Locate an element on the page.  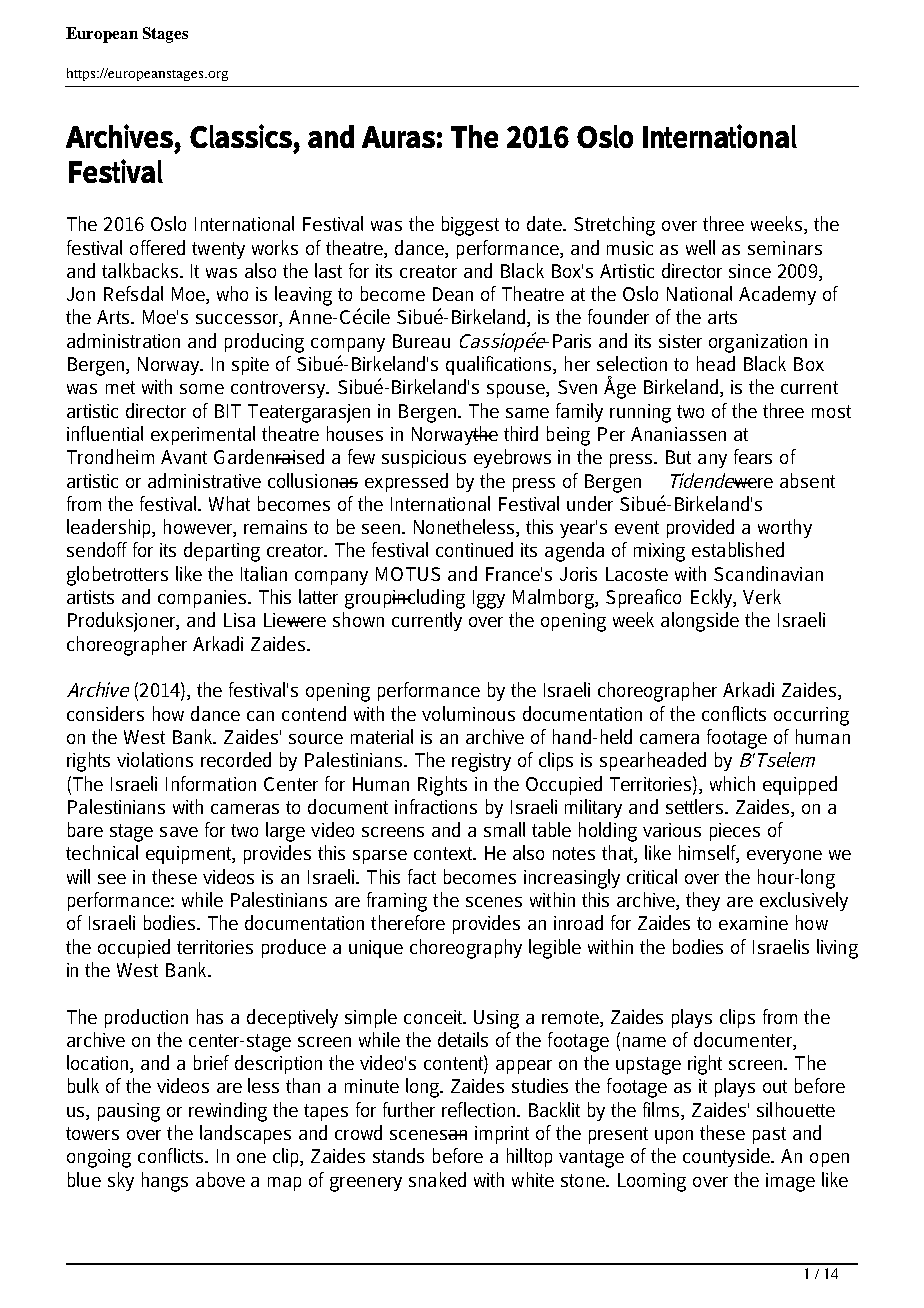
Classics is located at coordinates (241, 136).
